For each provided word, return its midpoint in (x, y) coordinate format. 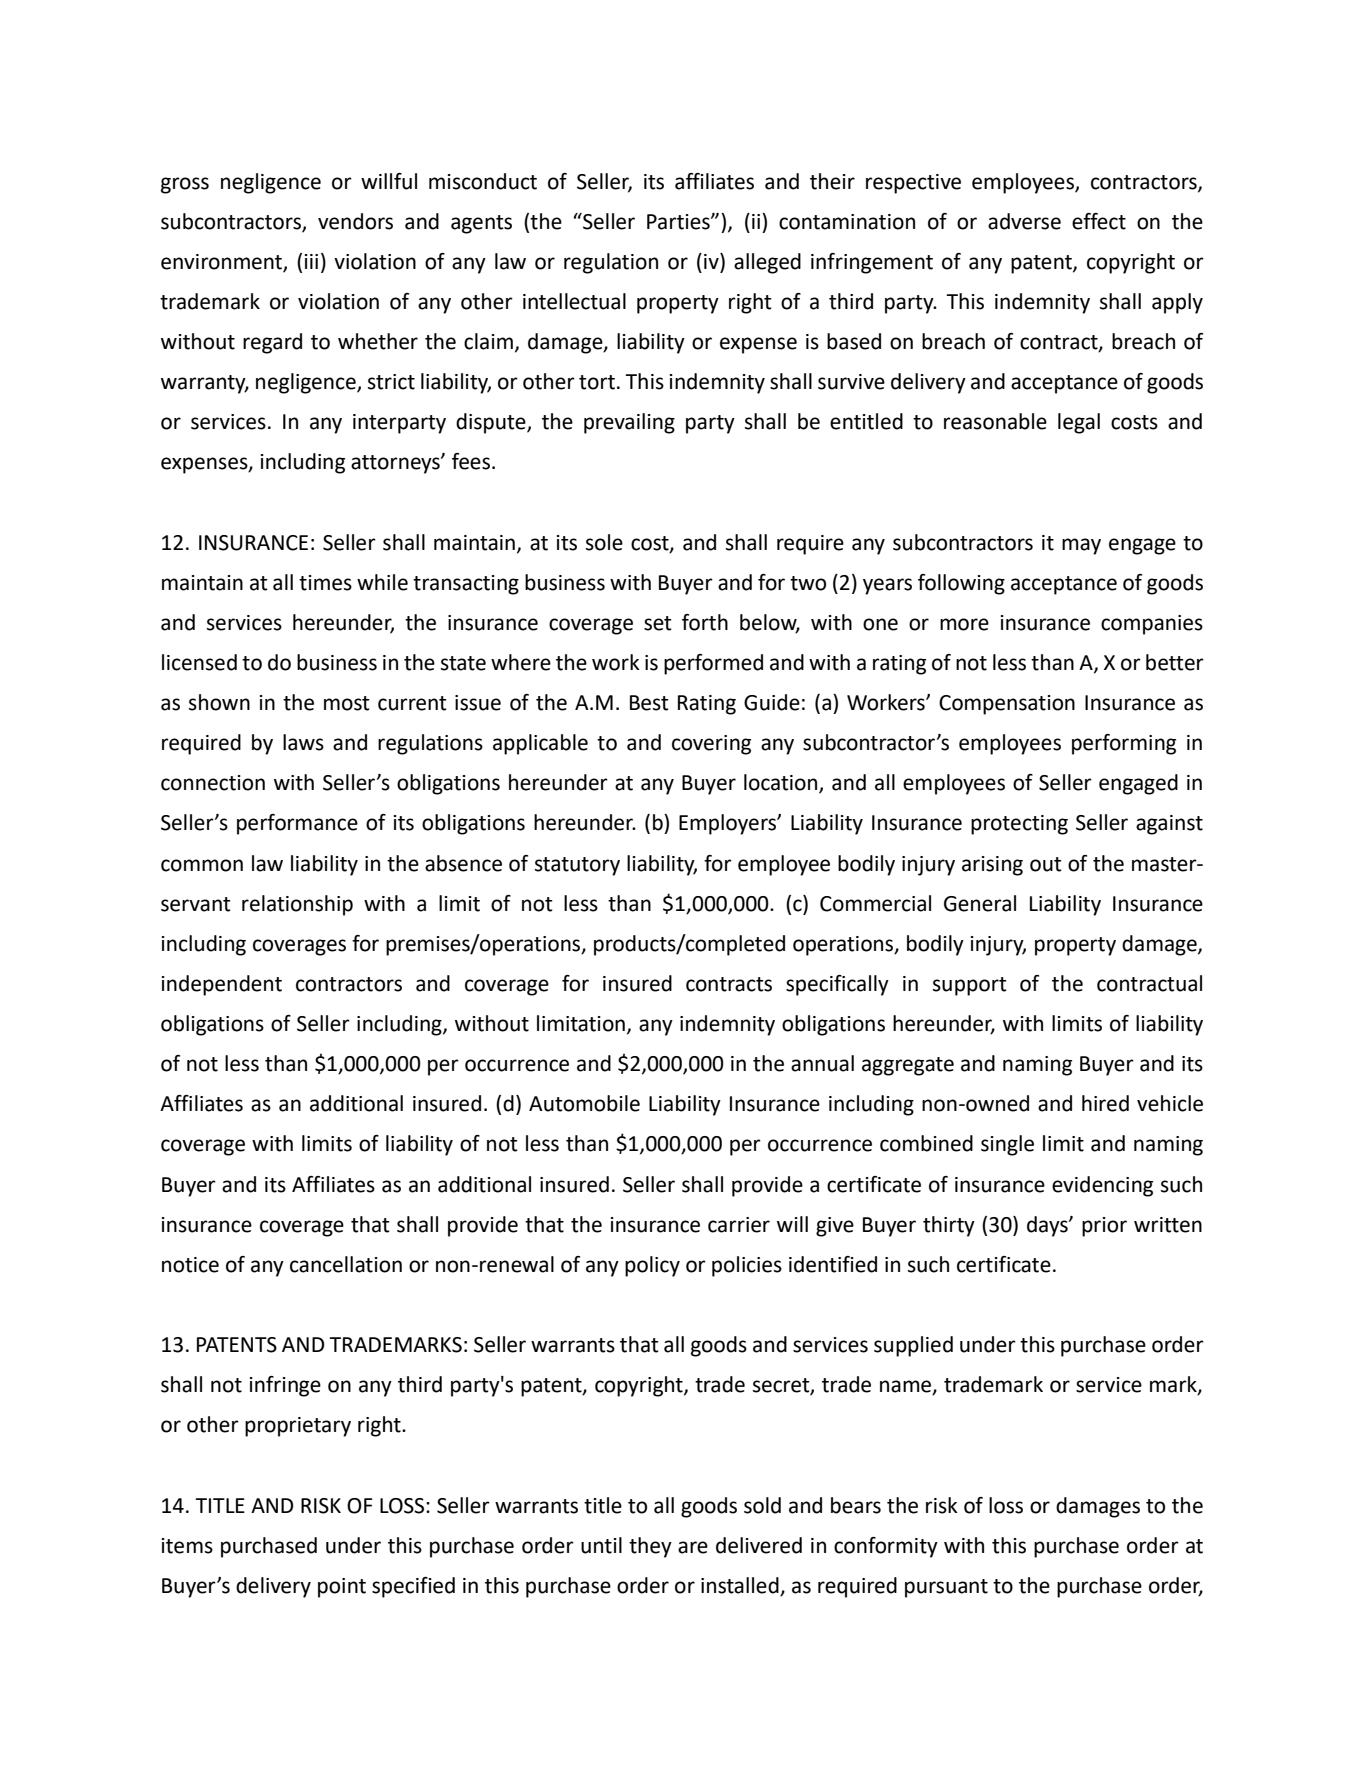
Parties (679, 222)
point (342, 1588)
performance (297, 824)
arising (992, 866)
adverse (1024, 221)
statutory (577, 866)
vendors (355, 221)
